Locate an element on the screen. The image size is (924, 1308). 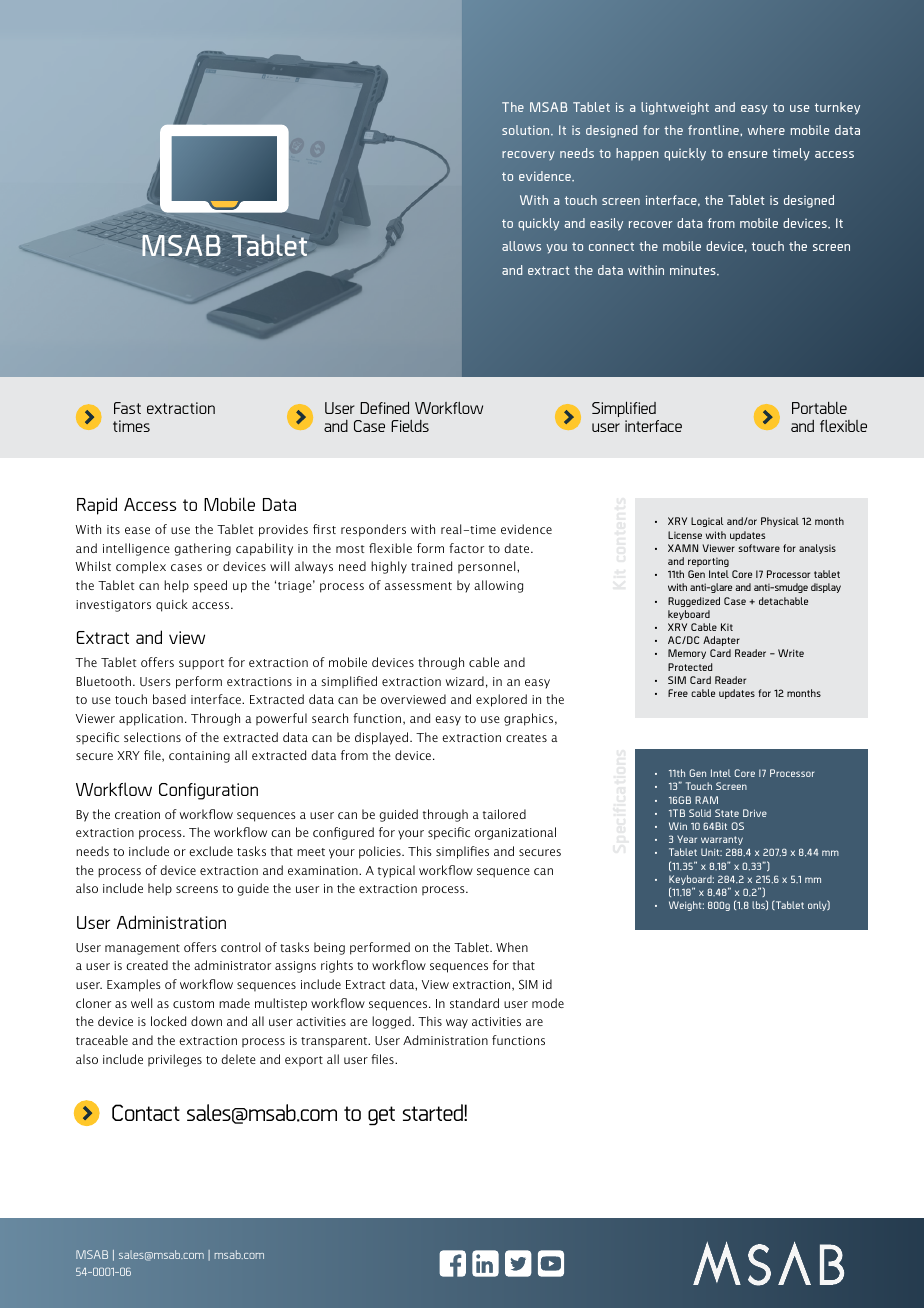
Fields is located at coordinates (410, 426).
